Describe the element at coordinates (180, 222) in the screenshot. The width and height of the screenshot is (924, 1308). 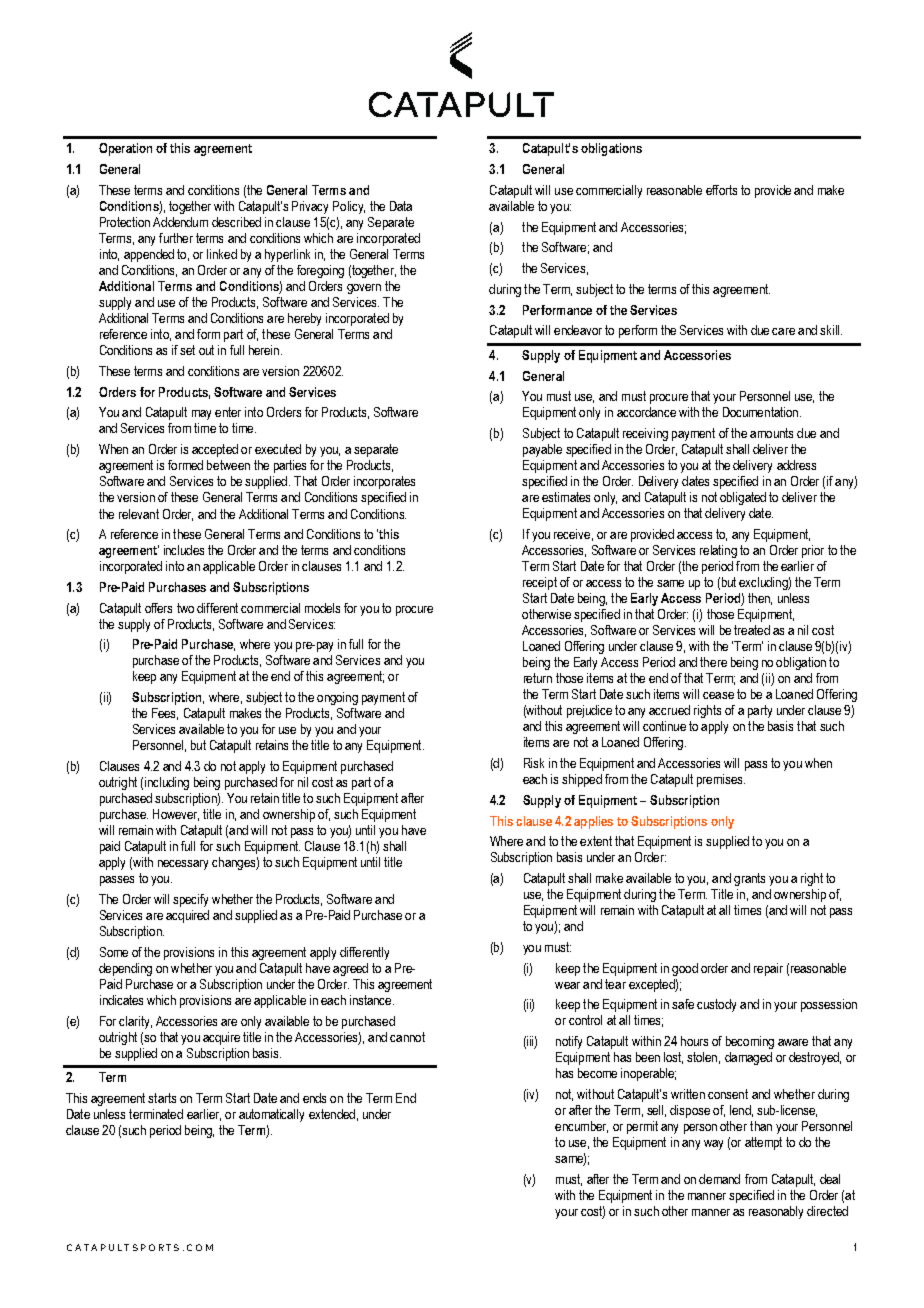
I see `Addendum` at that location.
